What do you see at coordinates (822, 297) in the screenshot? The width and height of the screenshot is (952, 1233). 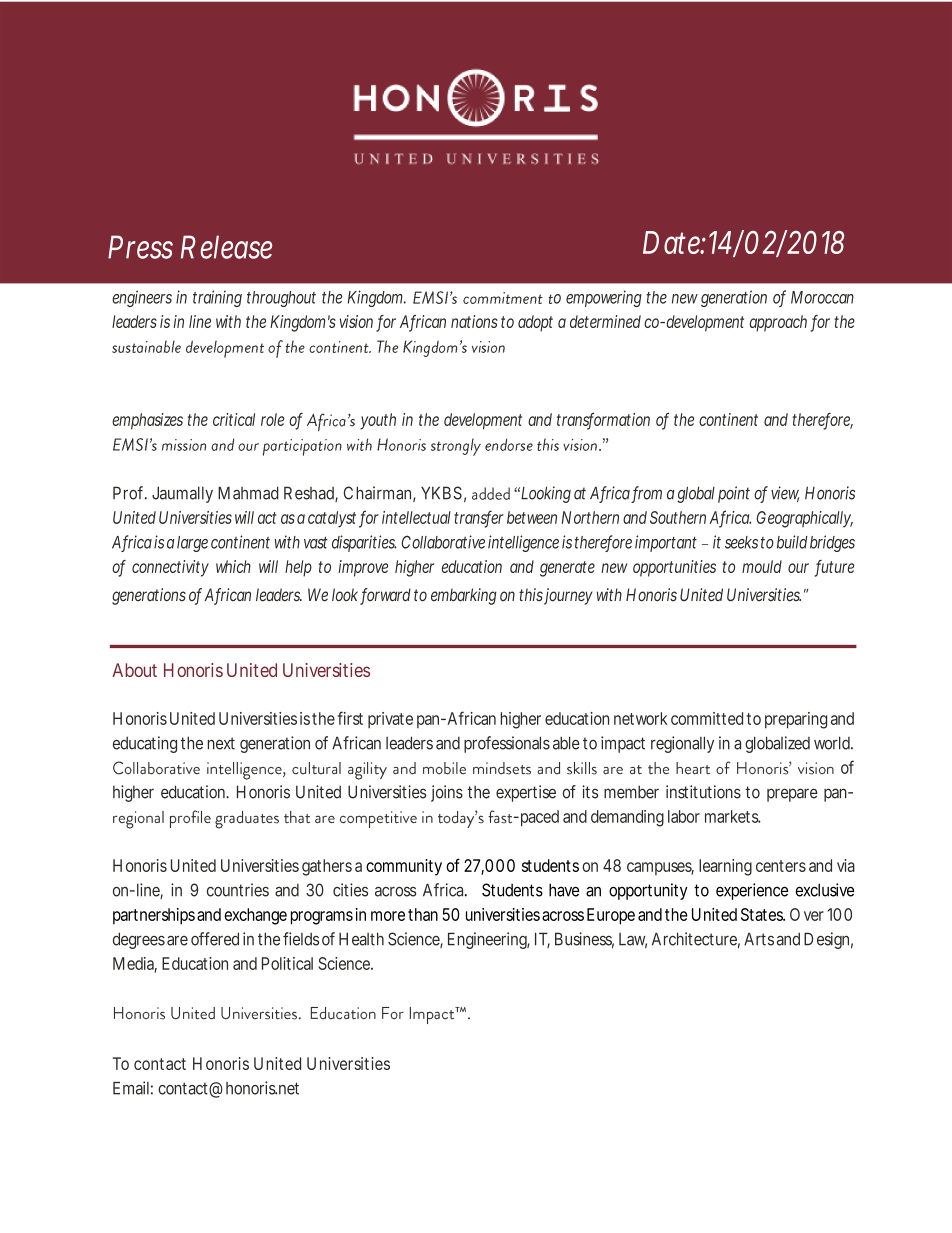 I see `Moroccan` at bounding box center [822, 297].
